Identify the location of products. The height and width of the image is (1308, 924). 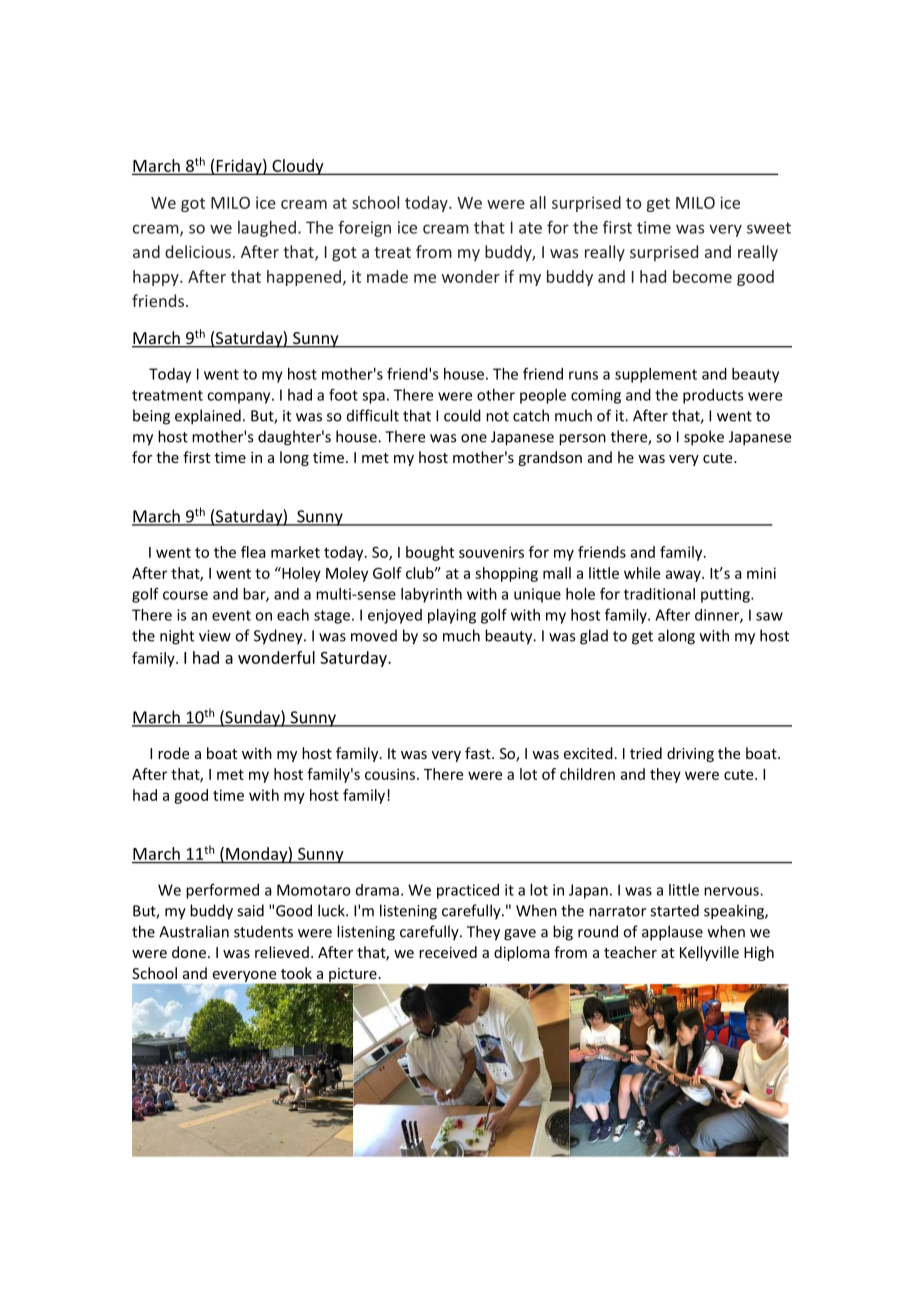
(713, 396).
